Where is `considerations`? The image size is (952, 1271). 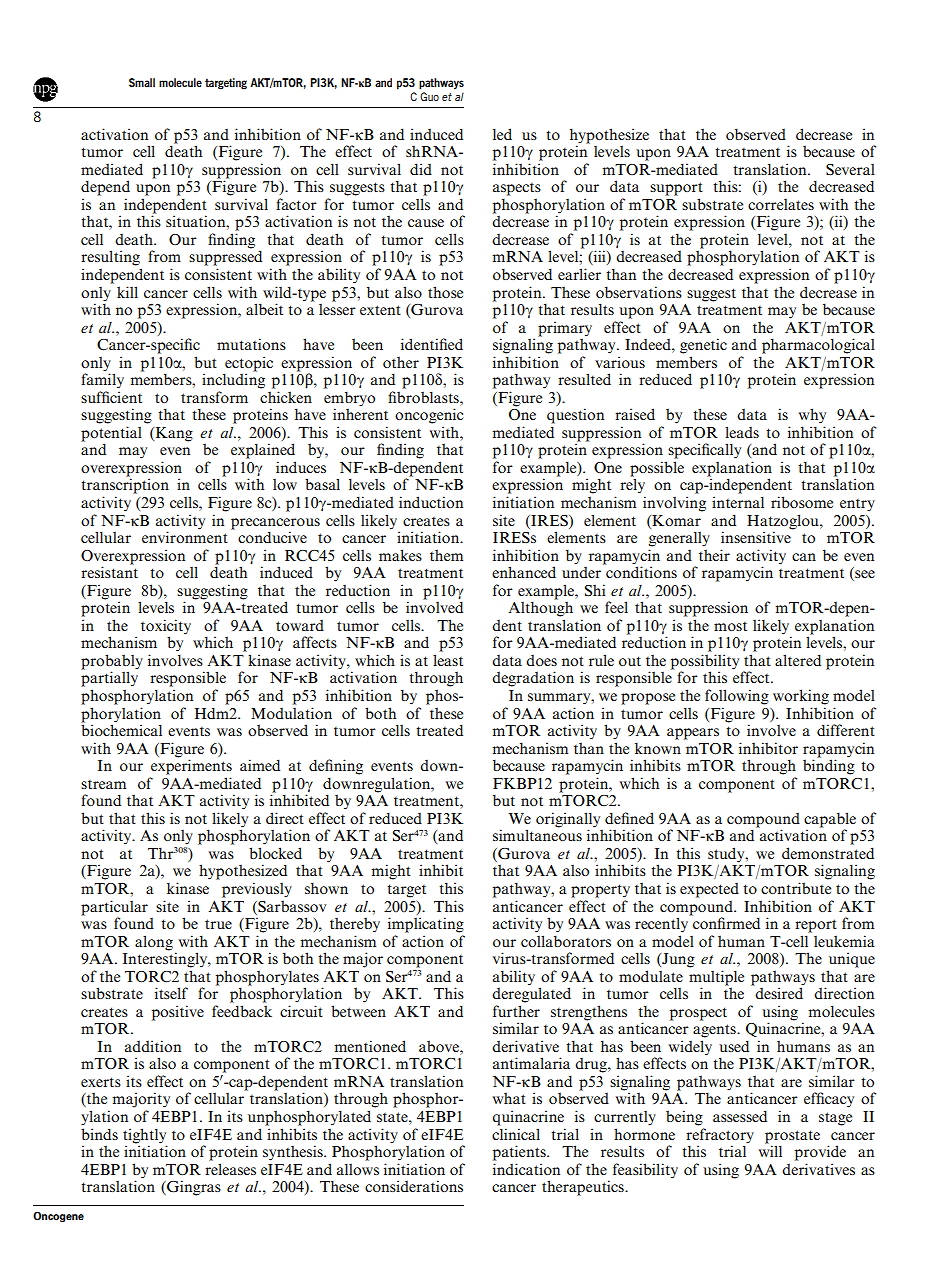 considerations is located at coordinates (414, 1186).
